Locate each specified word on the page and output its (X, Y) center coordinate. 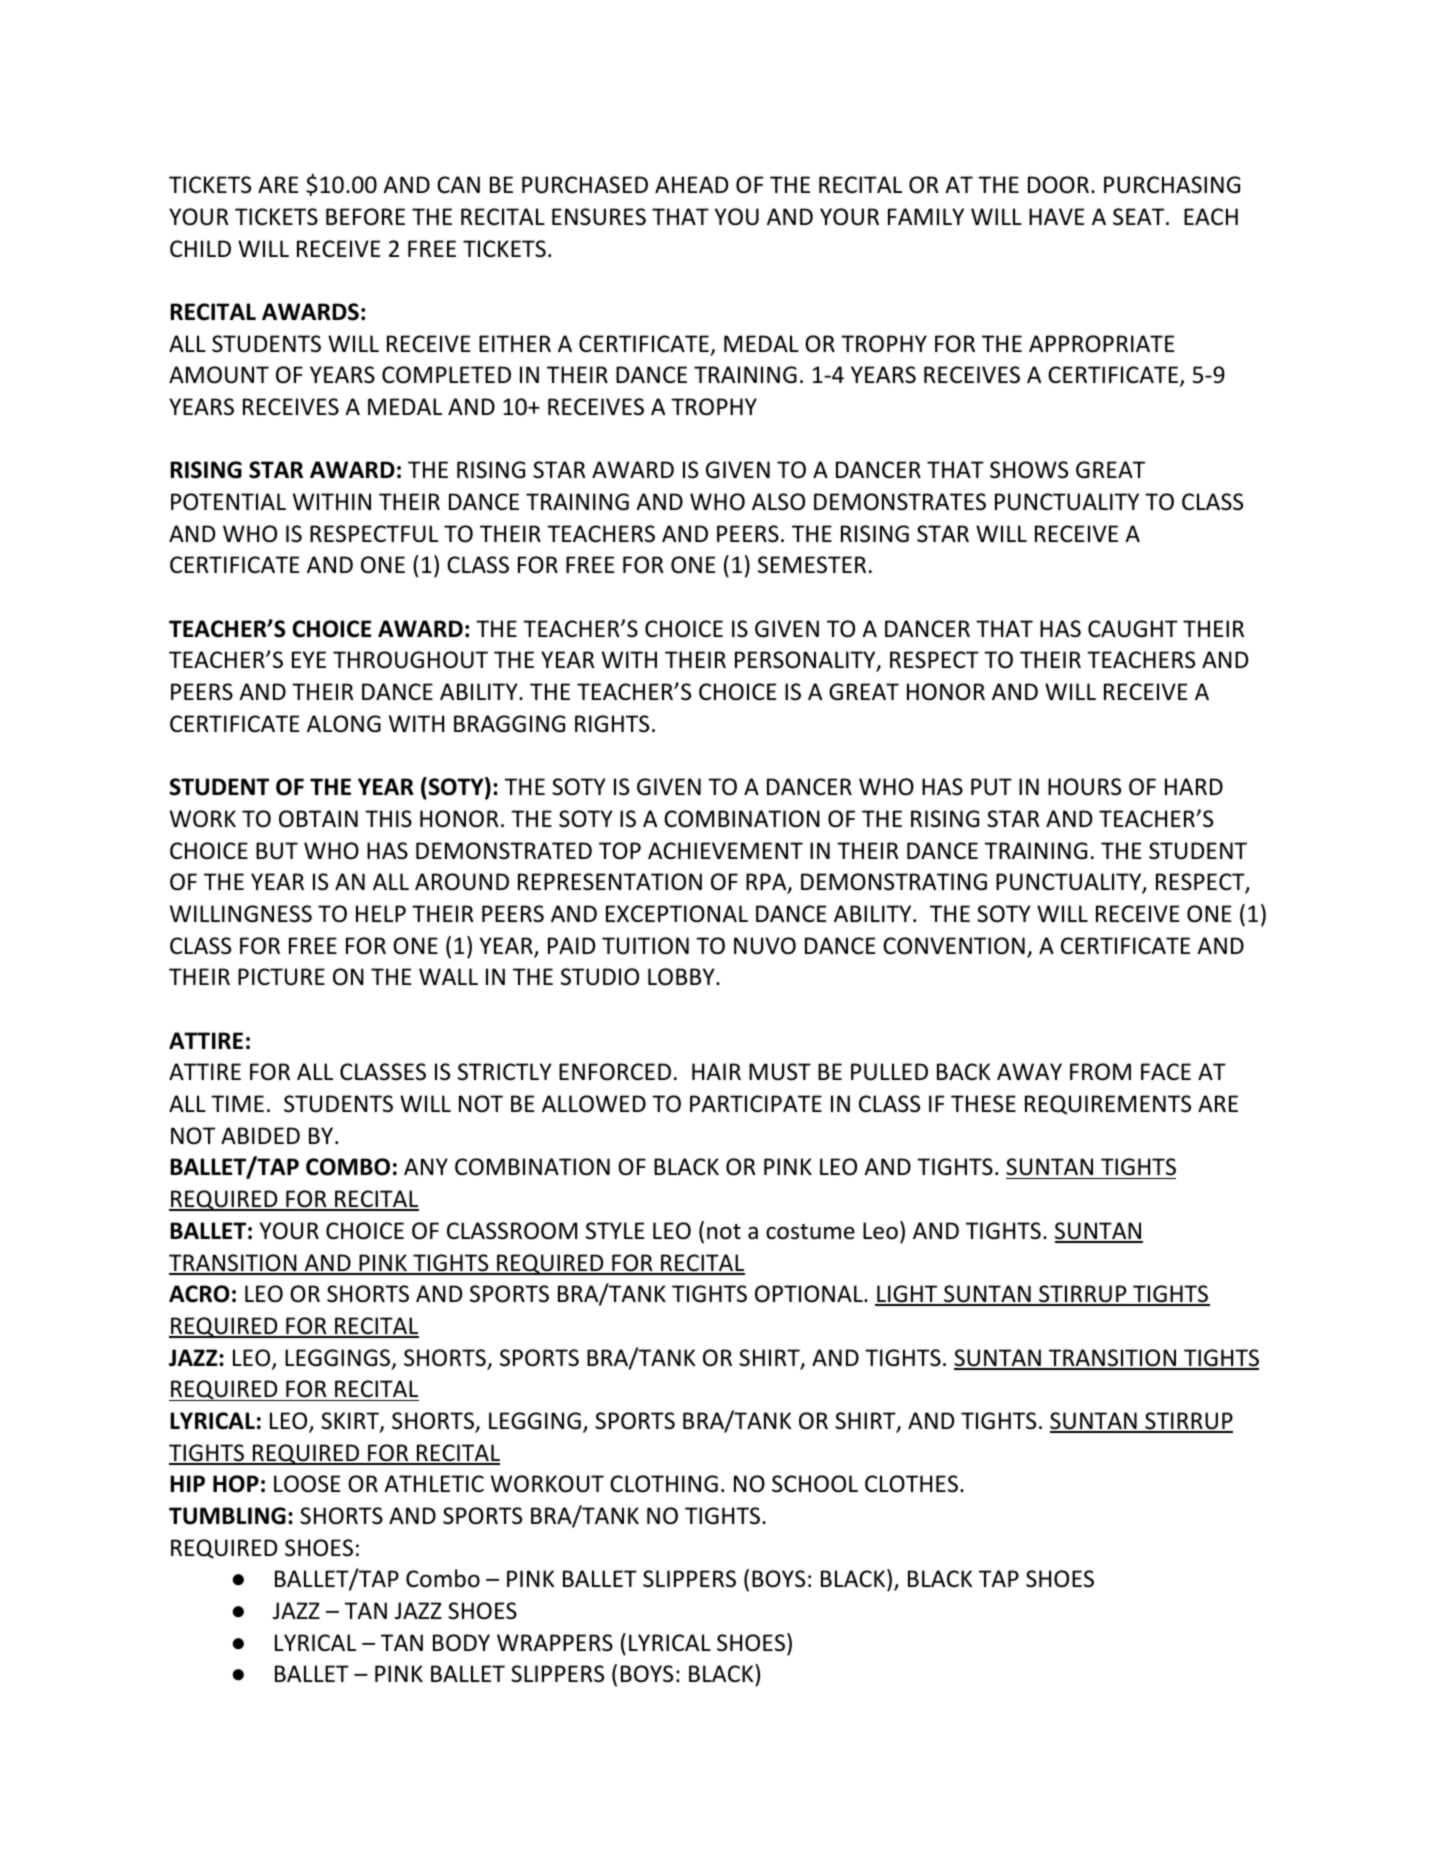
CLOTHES (911, 1484)
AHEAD (691, 184)
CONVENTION (954, 946)
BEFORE (365, 217)
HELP (381, 913)
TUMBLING (227, 1516)
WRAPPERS (555, 1643)
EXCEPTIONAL (677, 914)
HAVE (1056, 216)
